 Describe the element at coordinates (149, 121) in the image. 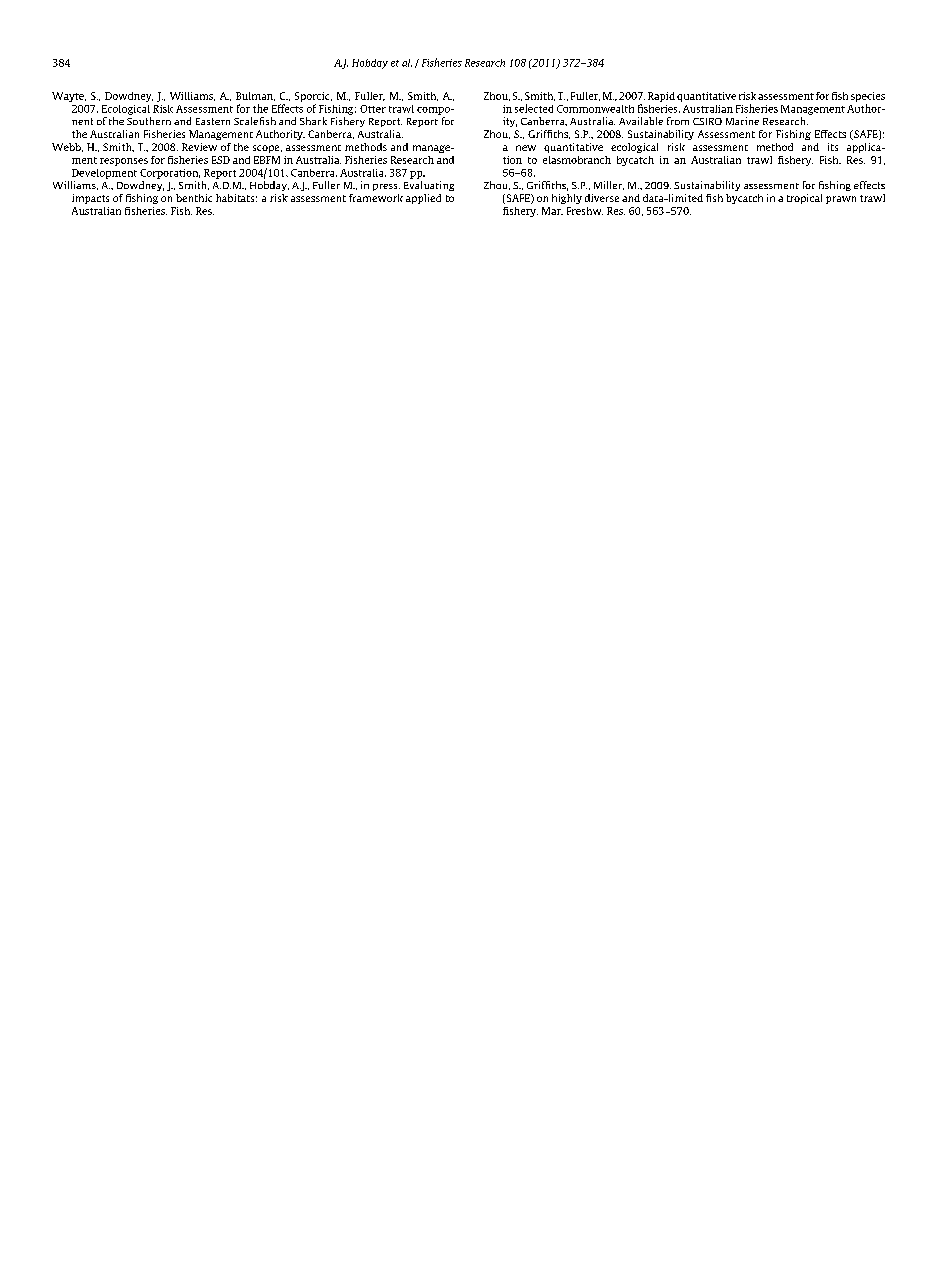

I see `Southern` at that location.
